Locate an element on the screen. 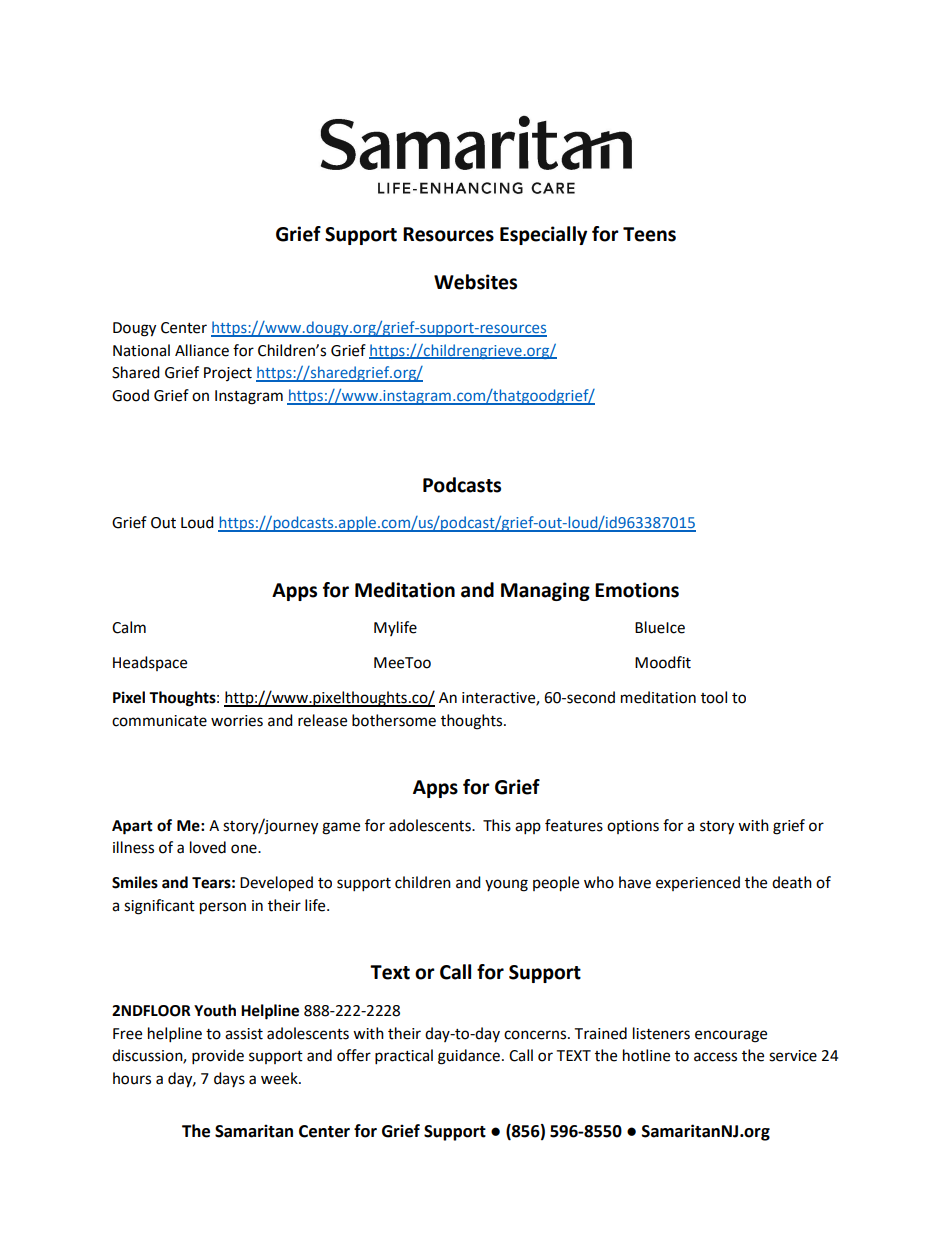  bothersome is located at coordinates (394, 720).
